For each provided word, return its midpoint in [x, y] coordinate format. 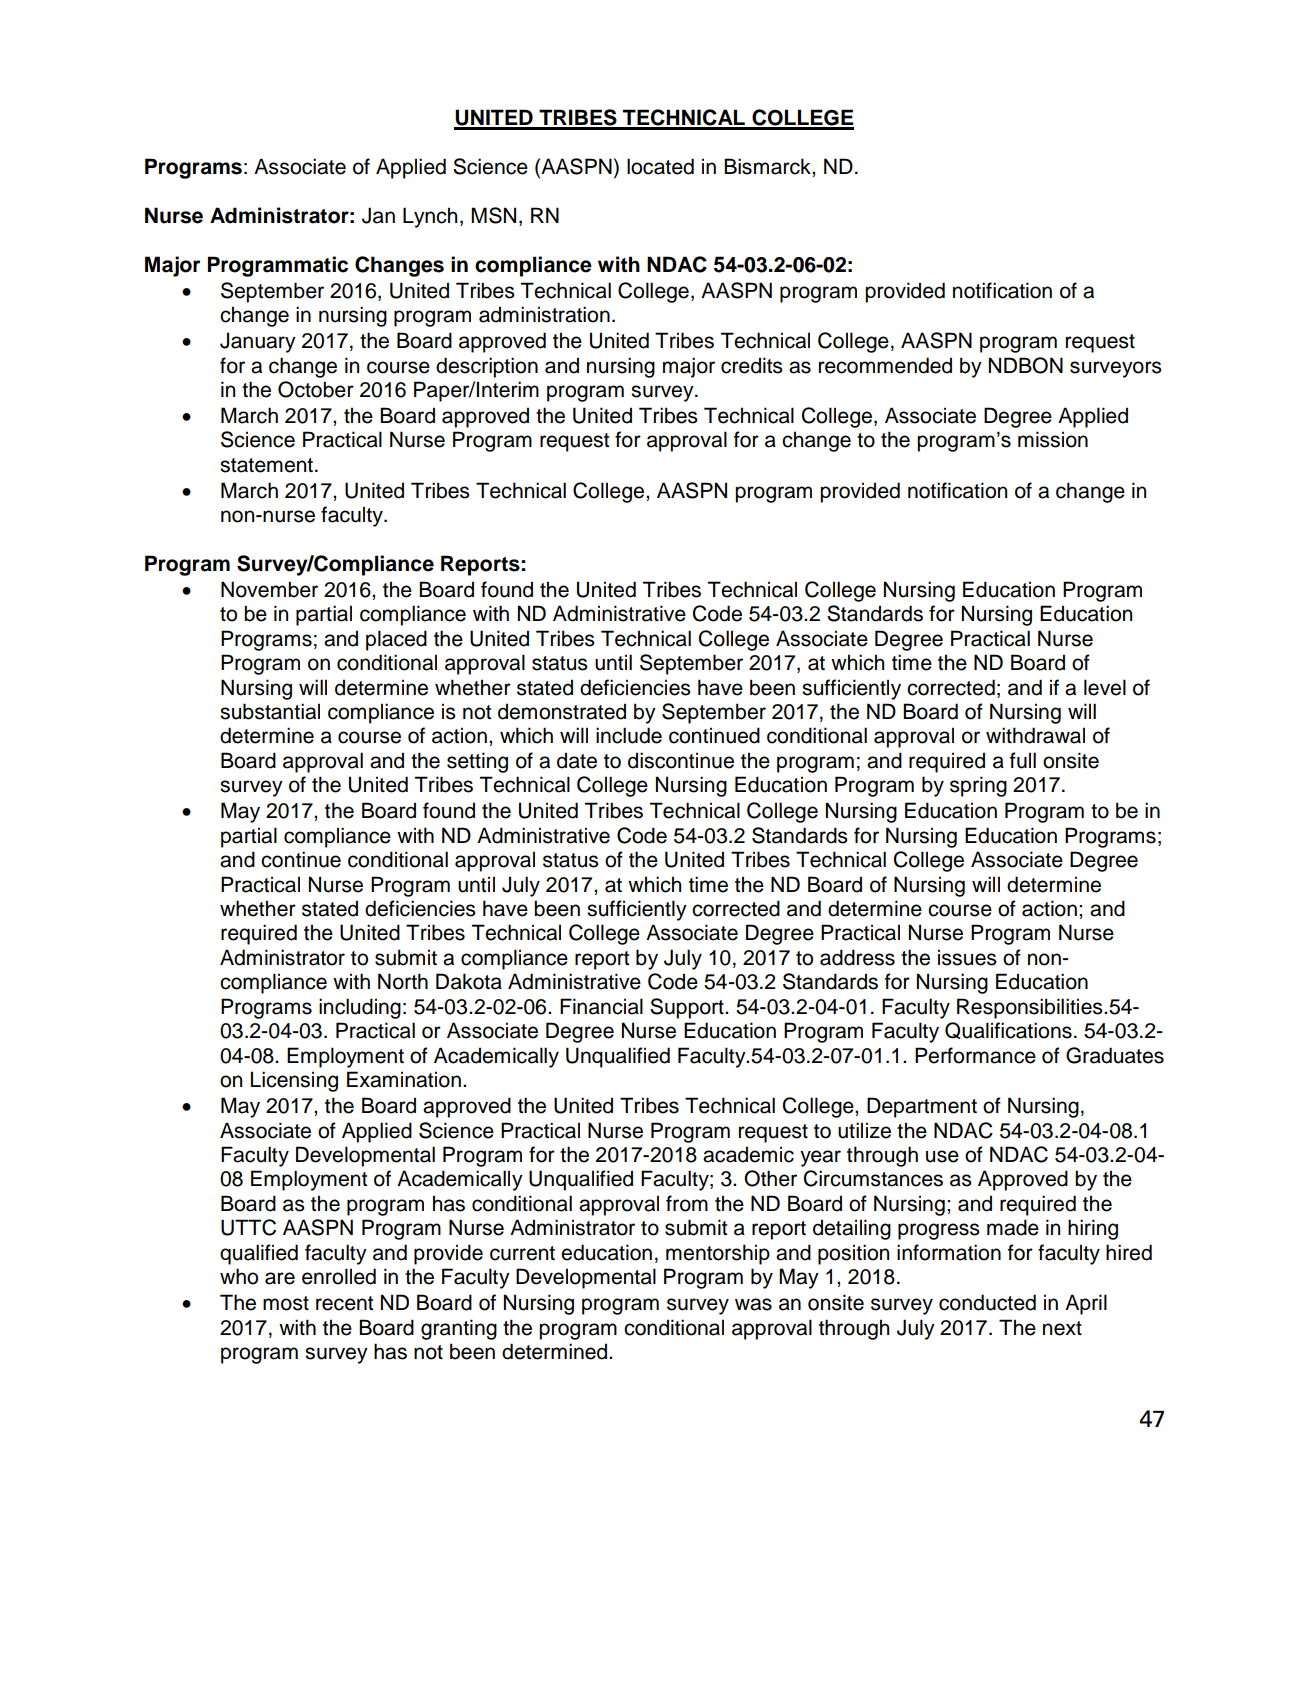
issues [967, 957]
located [660, 166]
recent [344, 1303]
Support [688, 1008]
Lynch [430, 217]
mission [1053, 439]
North [403, 981]
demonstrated [562, 711]
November [269, 589]
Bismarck [768, 166]
